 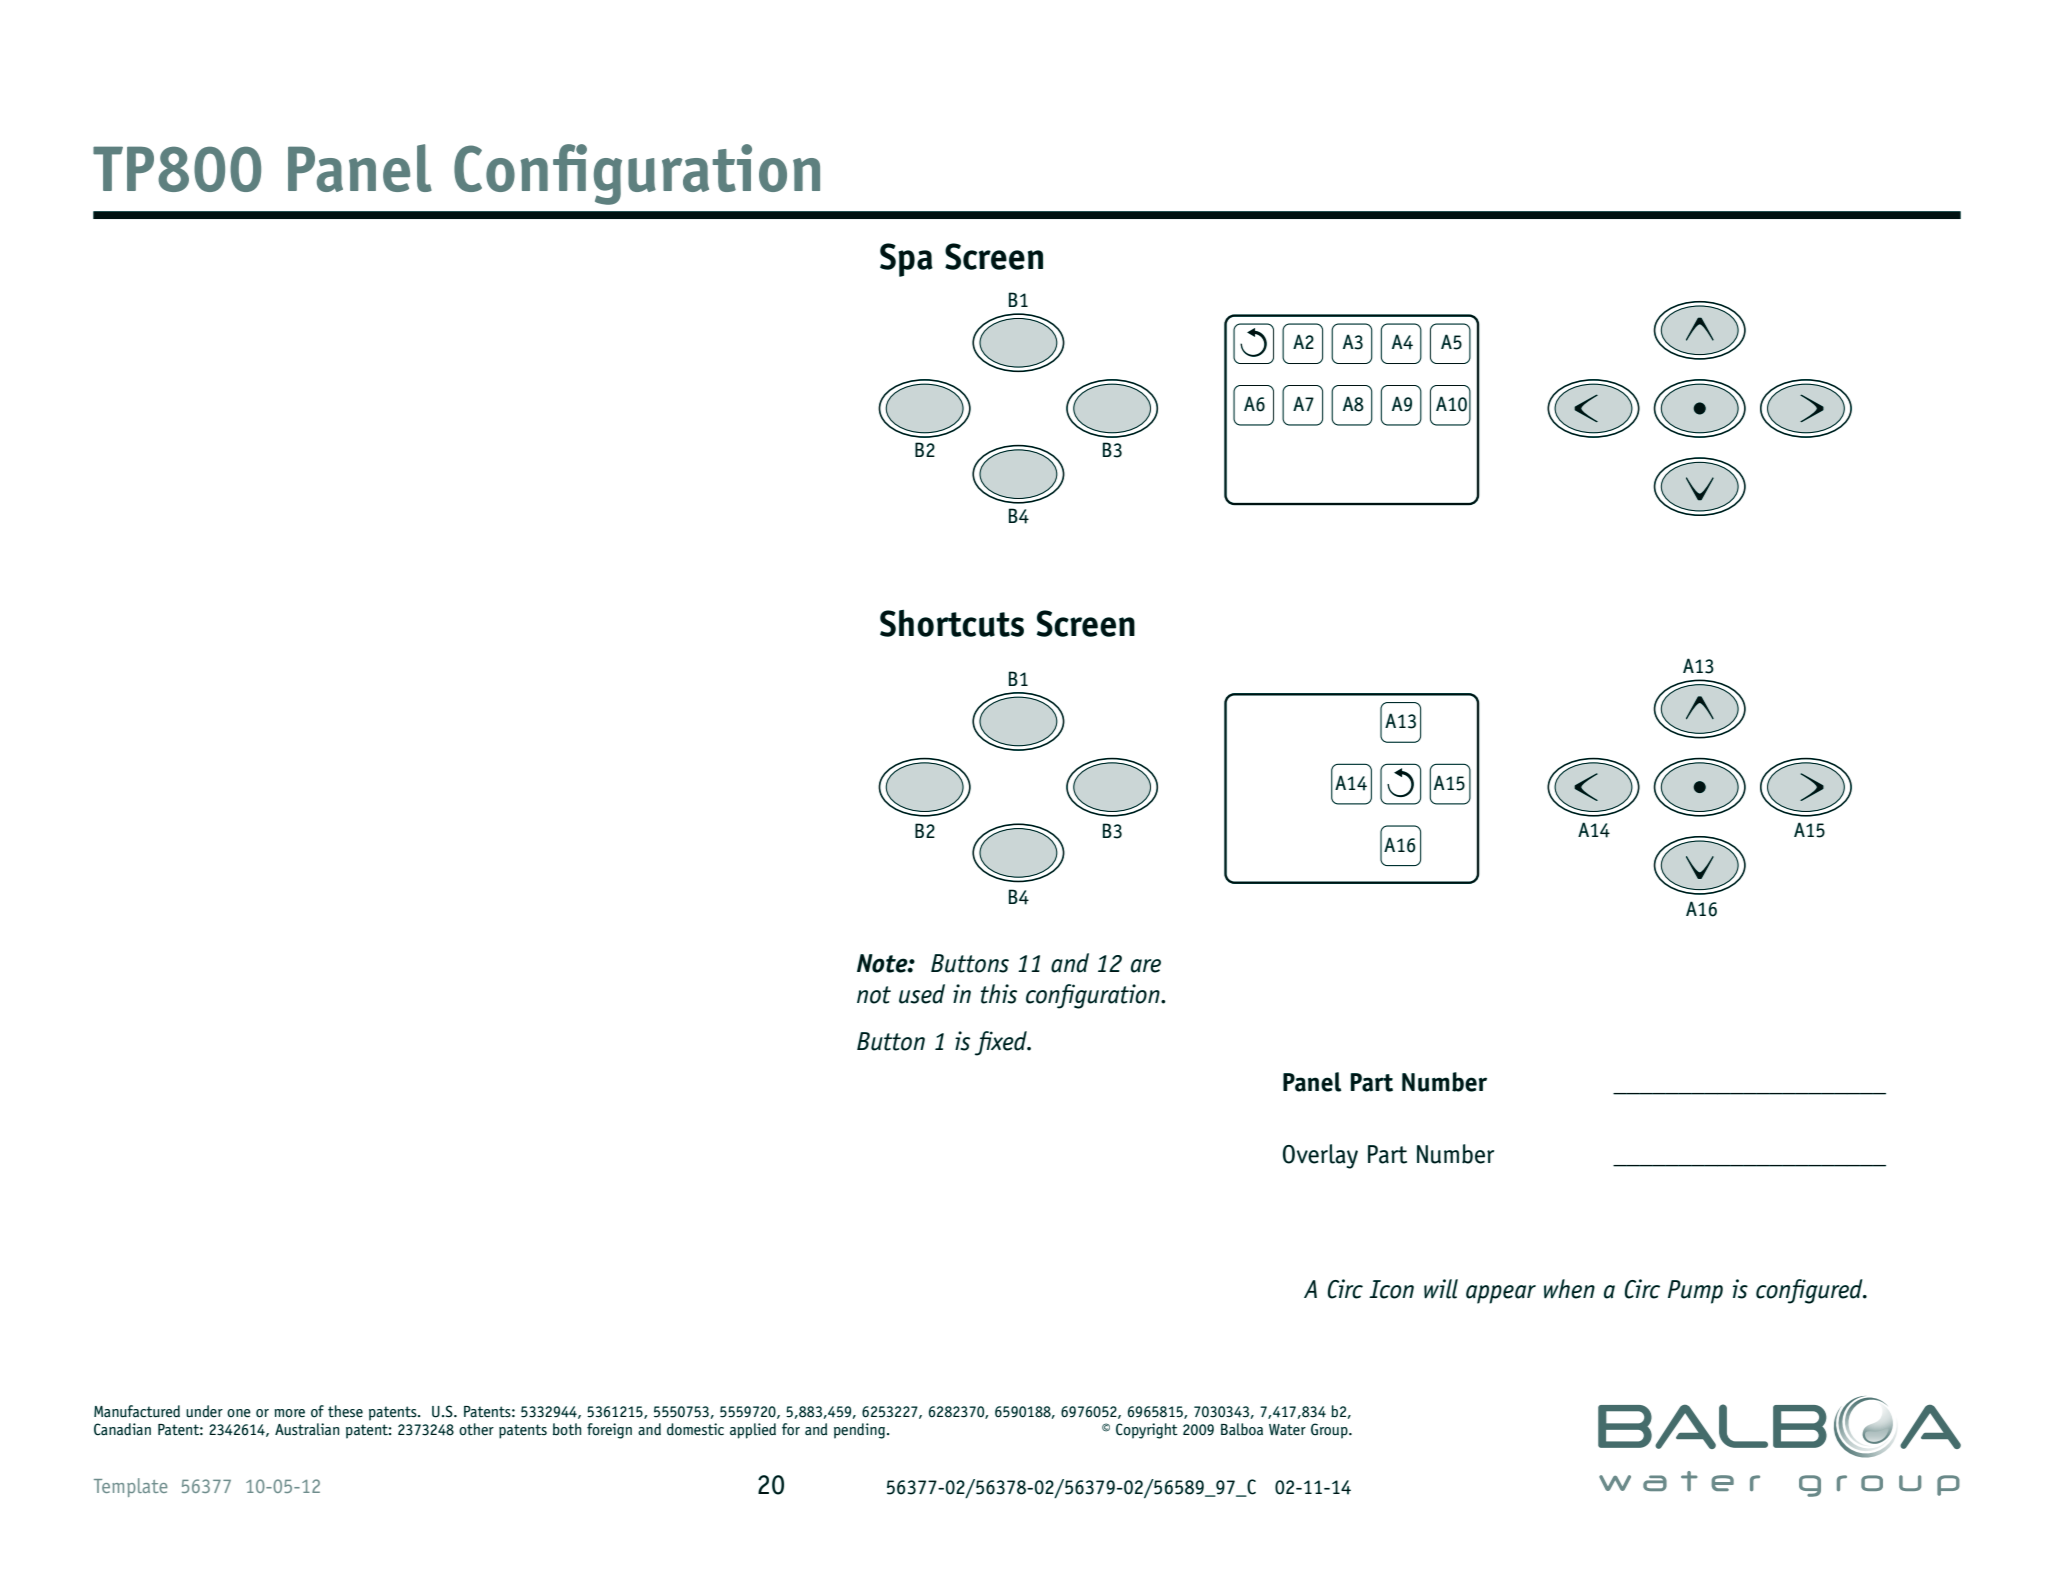 I want to click on Icon, so click(x=1391, y=1289).
